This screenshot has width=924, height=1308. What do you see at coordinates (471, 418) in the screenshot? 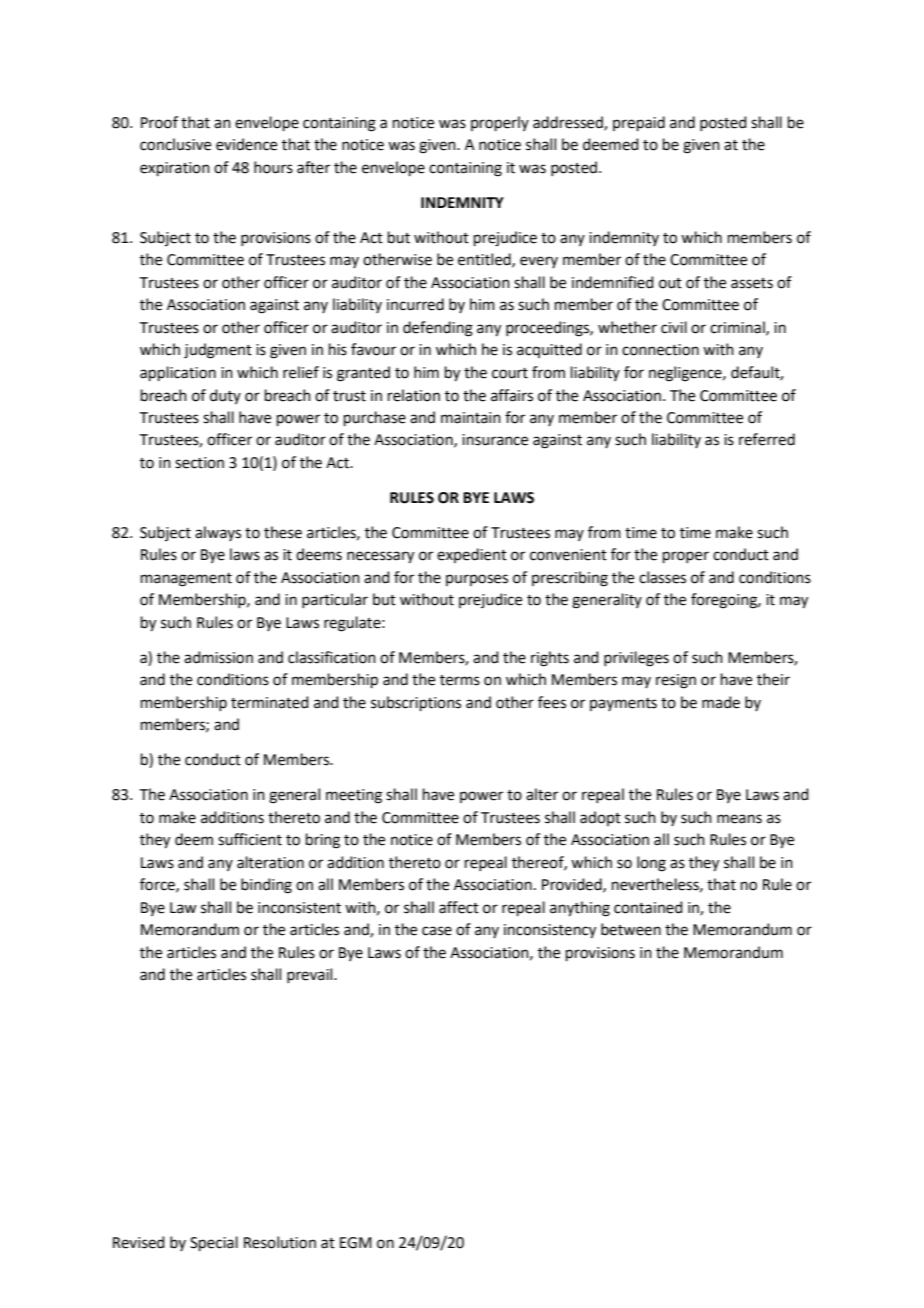
I see `maintain` at bounding box center [471, 418].
